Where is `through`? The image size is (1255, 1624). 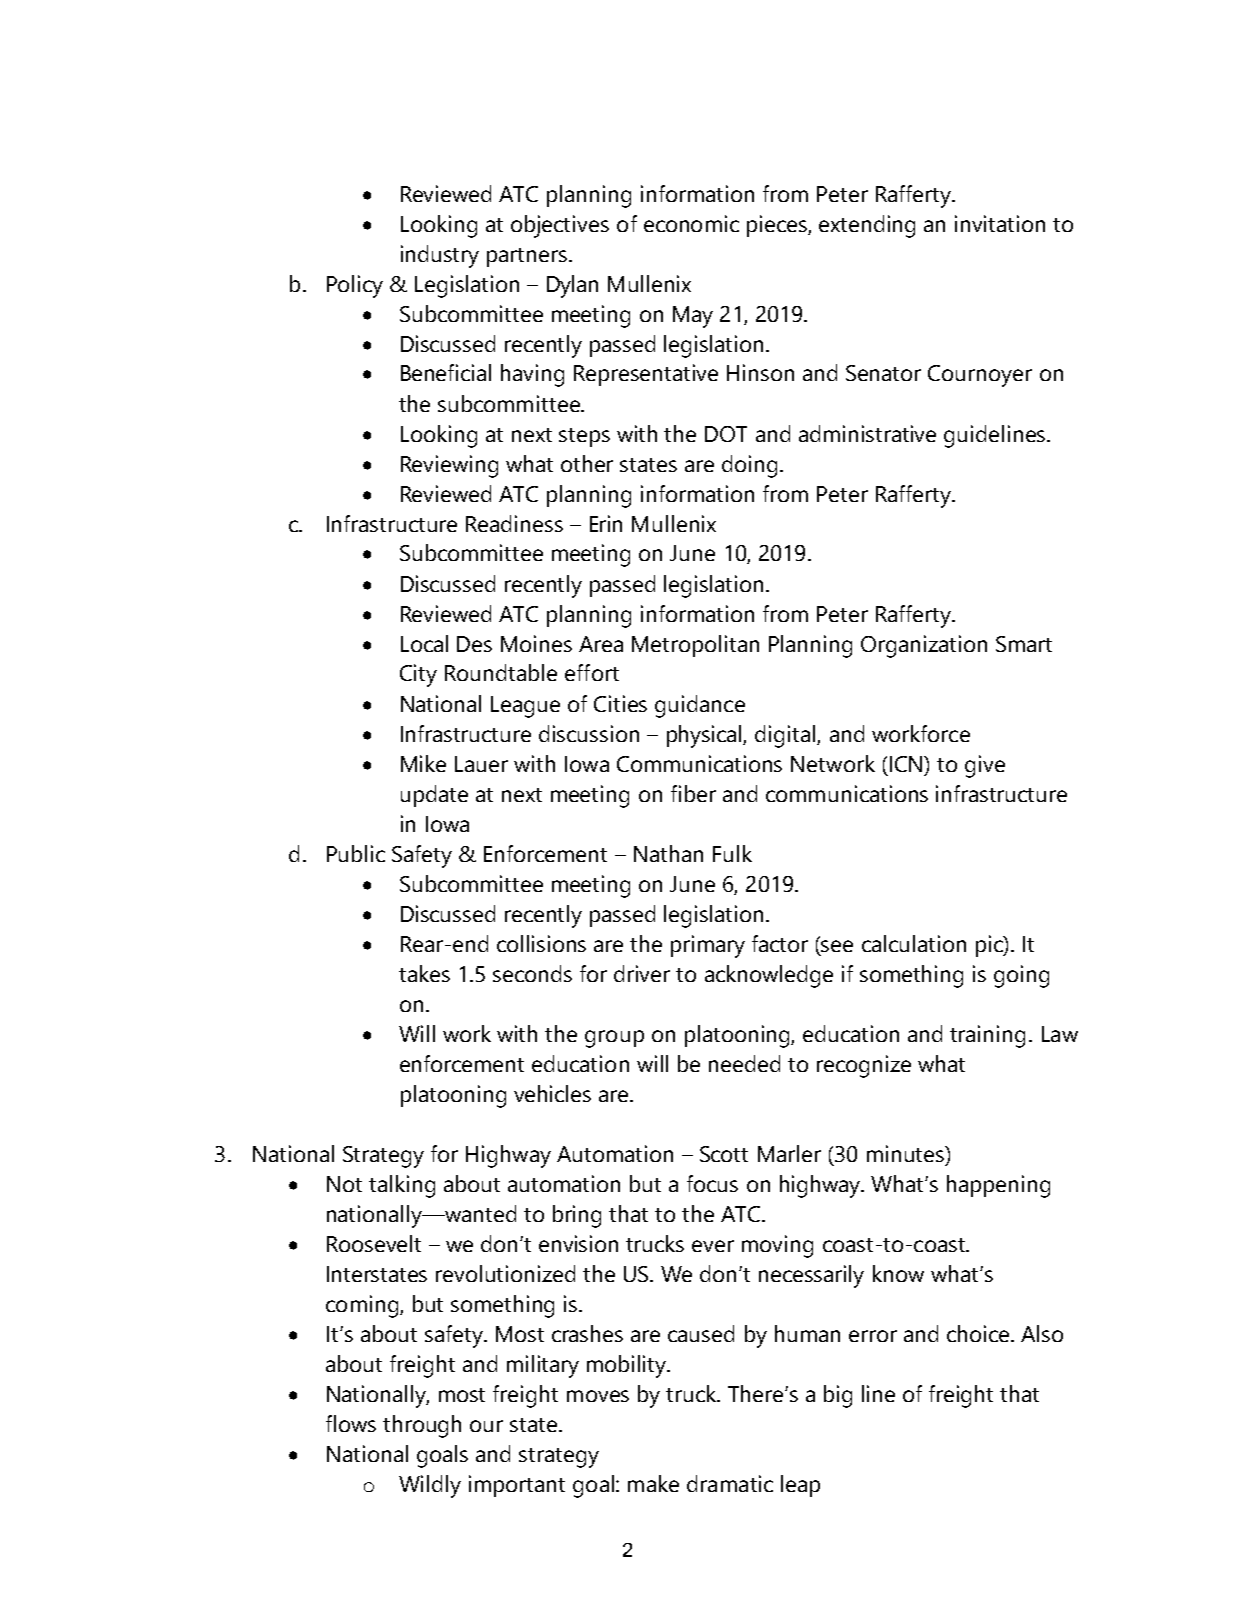 through is located at coordinates (422, 1426).
